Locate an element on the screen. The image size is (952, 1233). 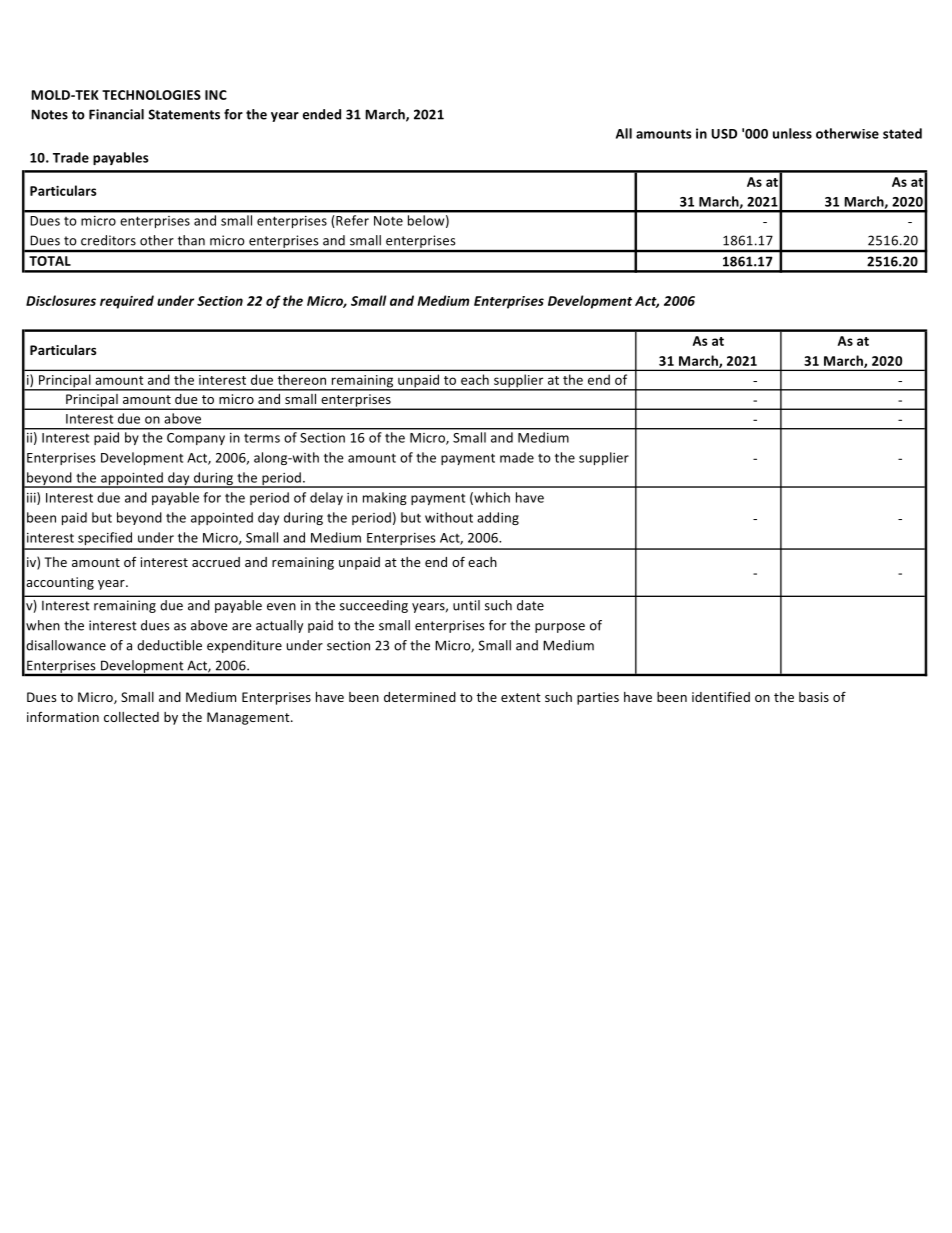
Statements is located at coordinates (184, 114).
